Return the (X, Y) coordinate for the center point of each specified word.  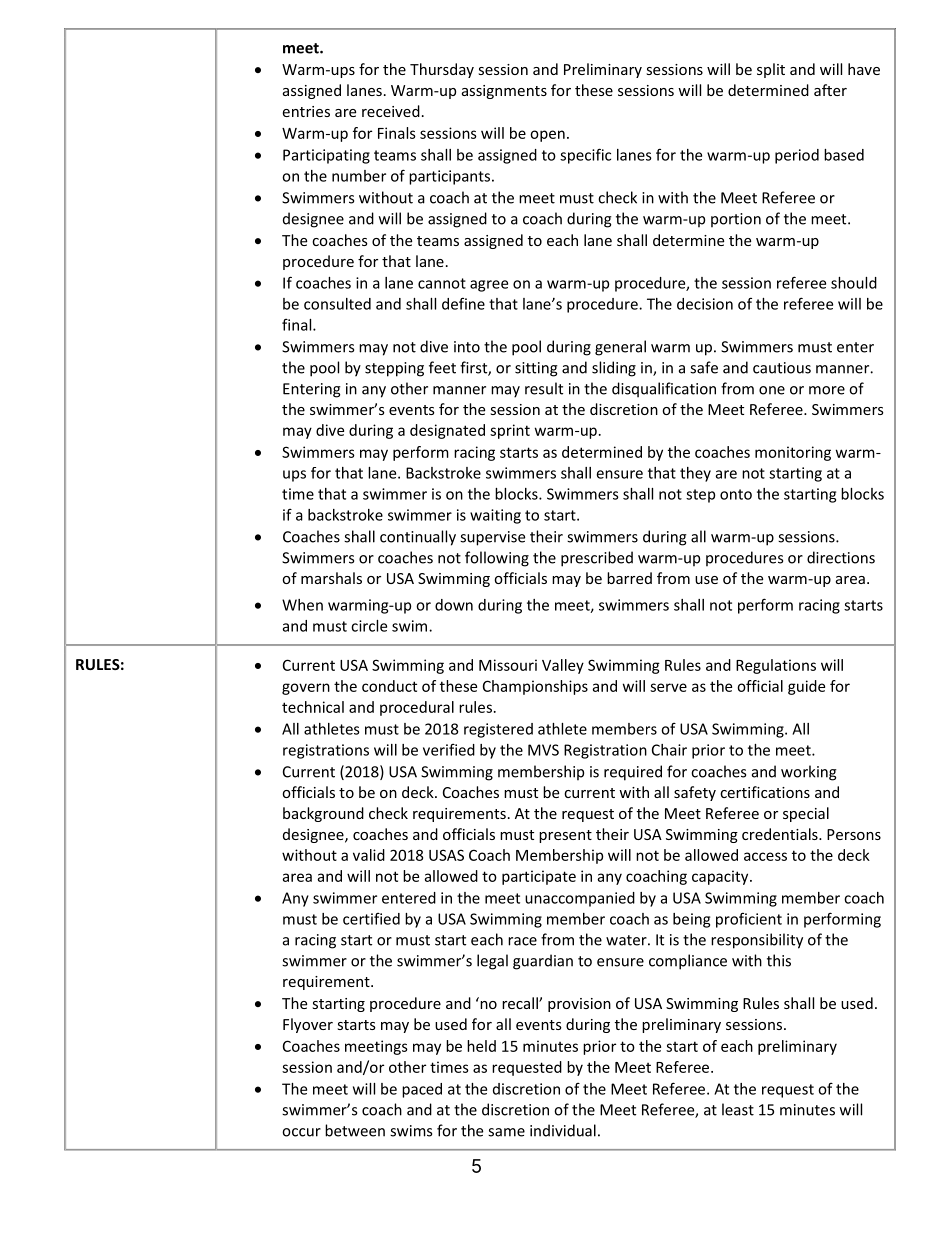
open (547, 136)
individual (563, 1130)
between (355, 1130)
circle (369, 626)
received (391, 111)
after (830, 90)
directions (841, 557)
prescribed (597, 559)
